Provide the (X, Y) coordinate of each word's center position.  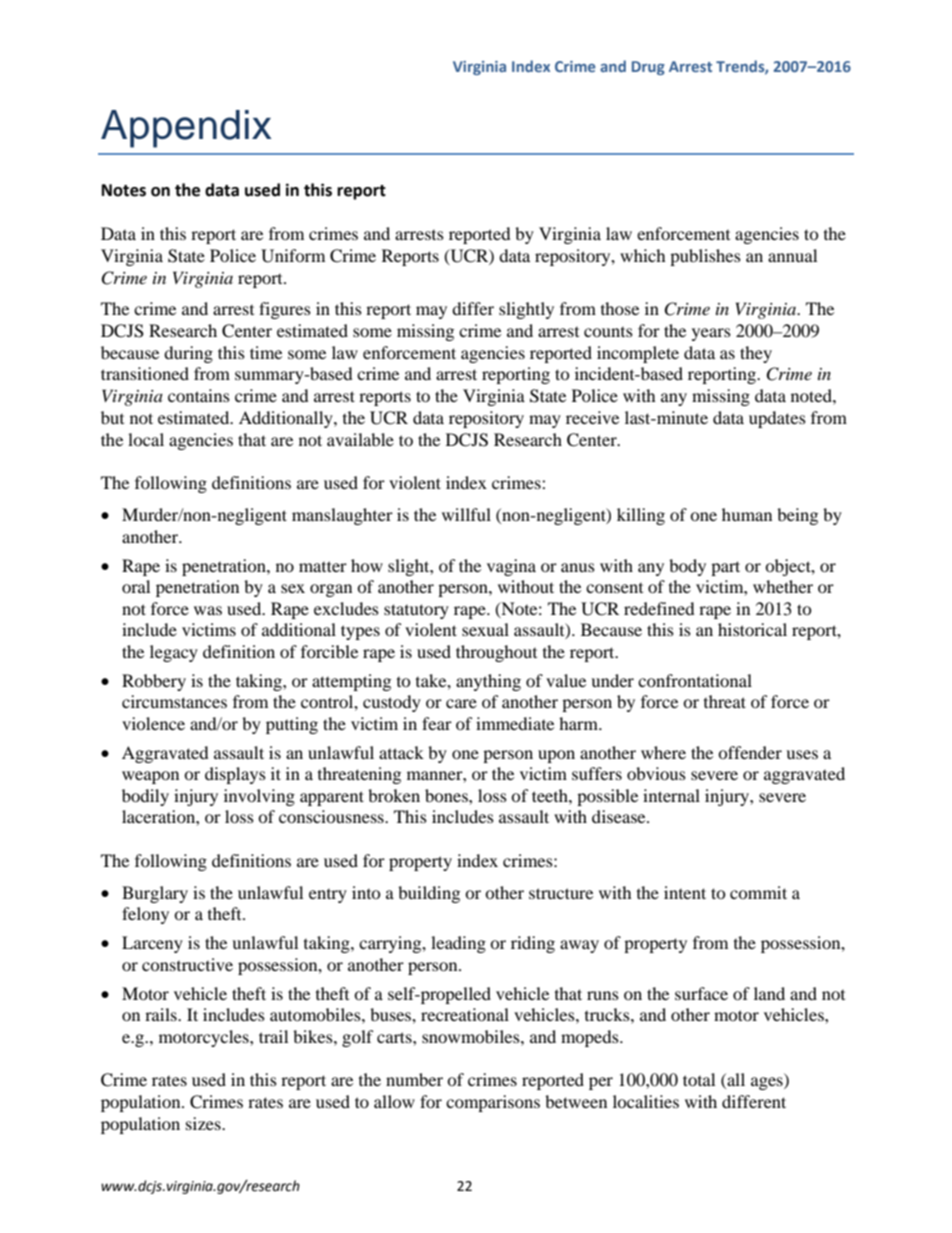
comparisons (493, 1103)
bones (447, 795)
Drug (648, 68)
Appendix (186, 129)
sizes (204, 1123)
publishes (705, 257)
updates (777, 419)
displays (235, 775)
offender (750, 752)
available (360, 439)
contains (199, 395)
